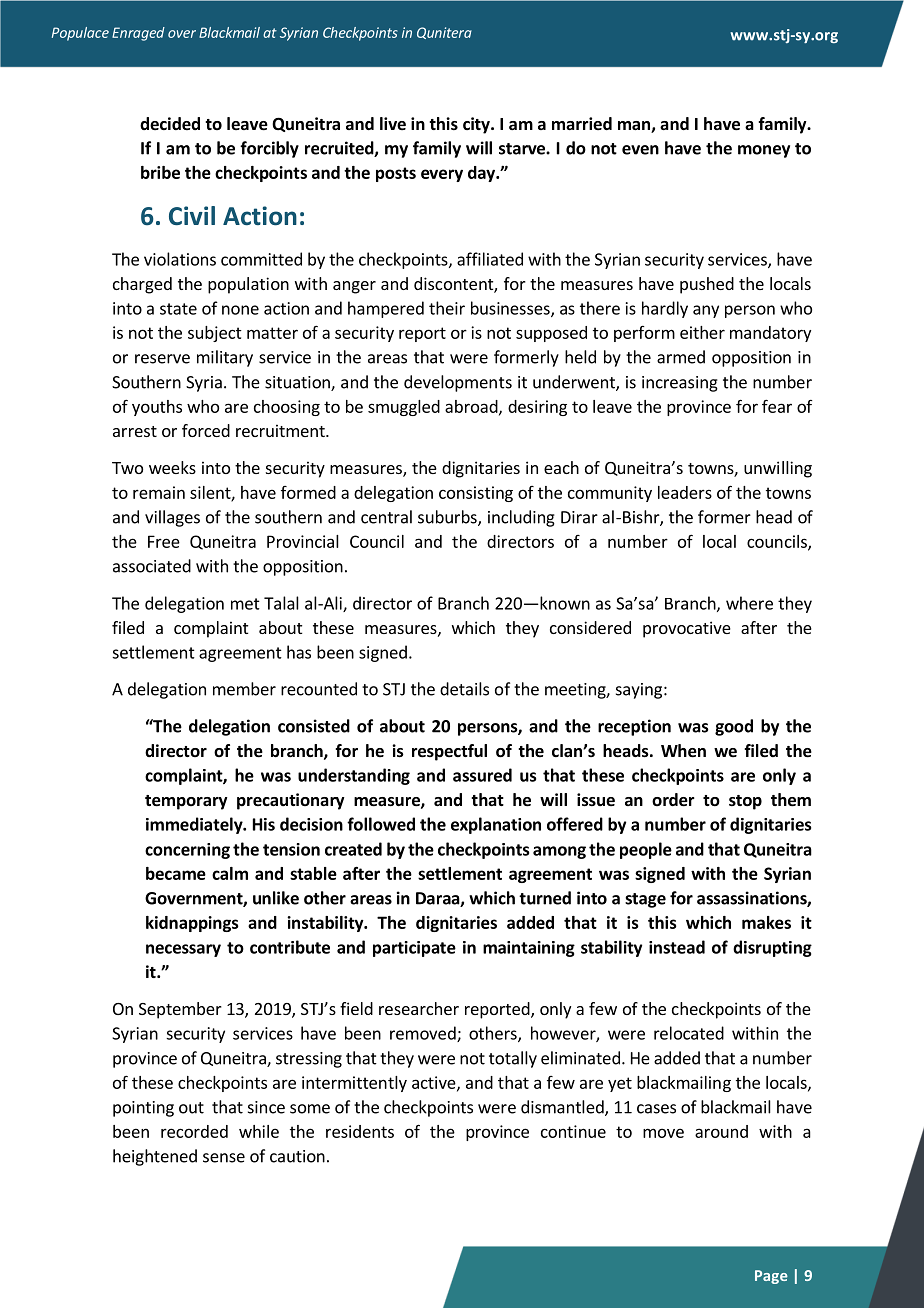  I want to click on money, so click(764, 151).
